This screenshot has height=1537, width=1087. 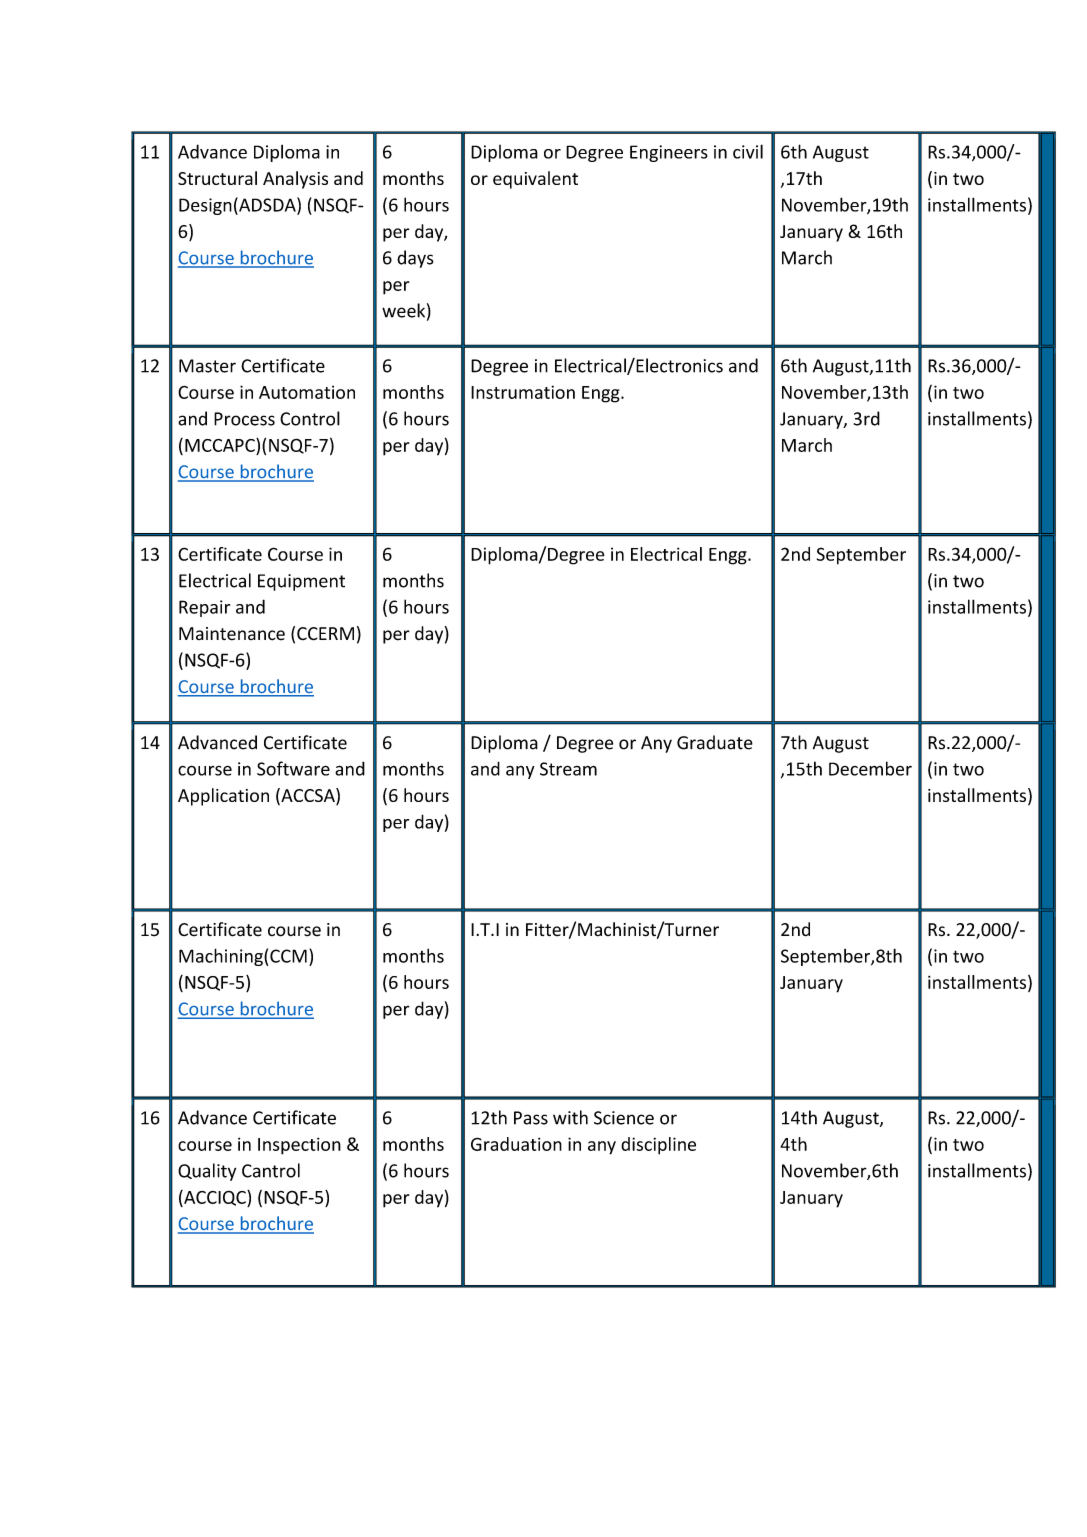 What do you see at coordinates (232, 634) in the screenshot?
I see `Maintenance` at bounding box center [232, 634].
